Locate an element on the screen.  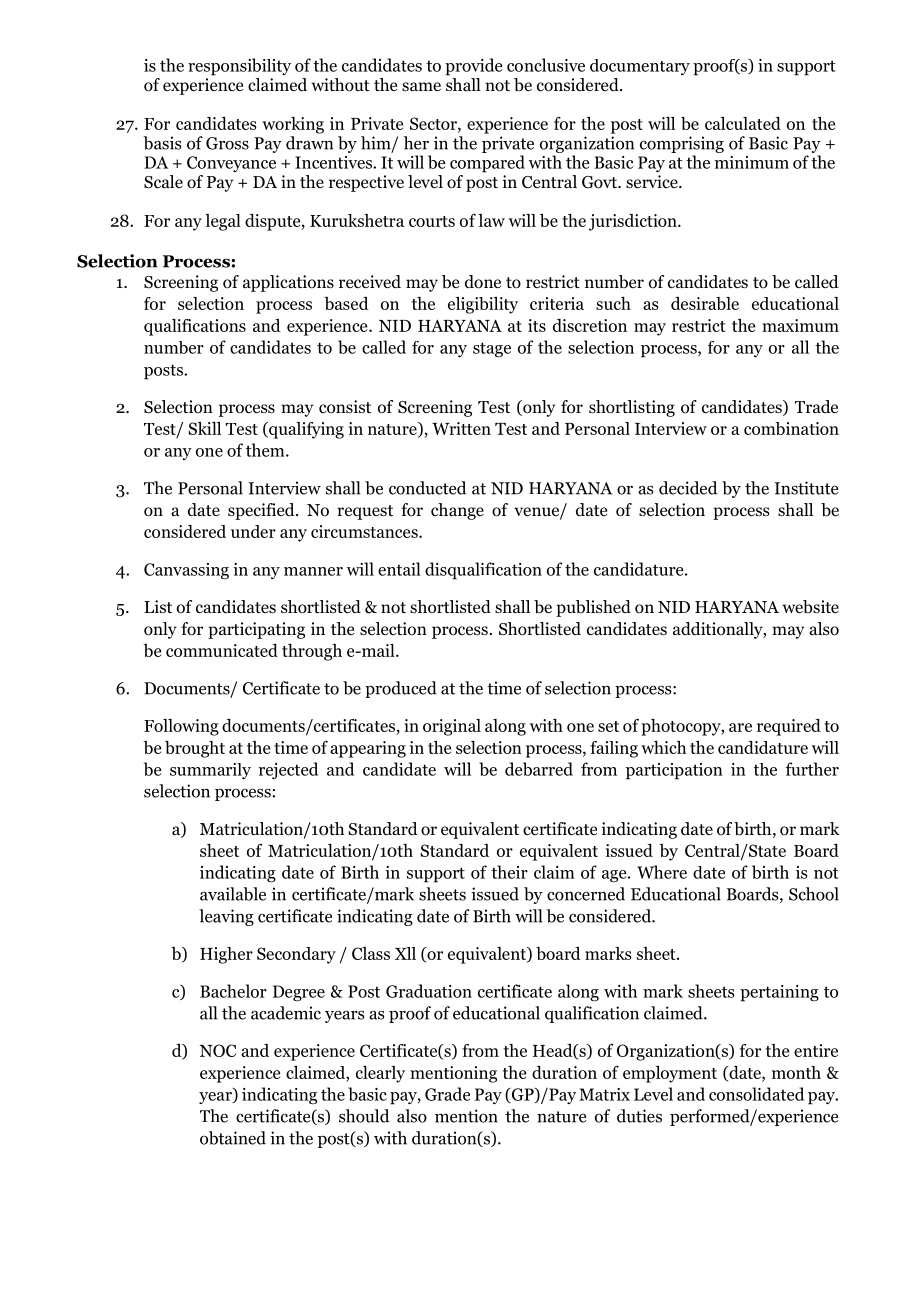
Grade is located at coordinates (447, 1094).
